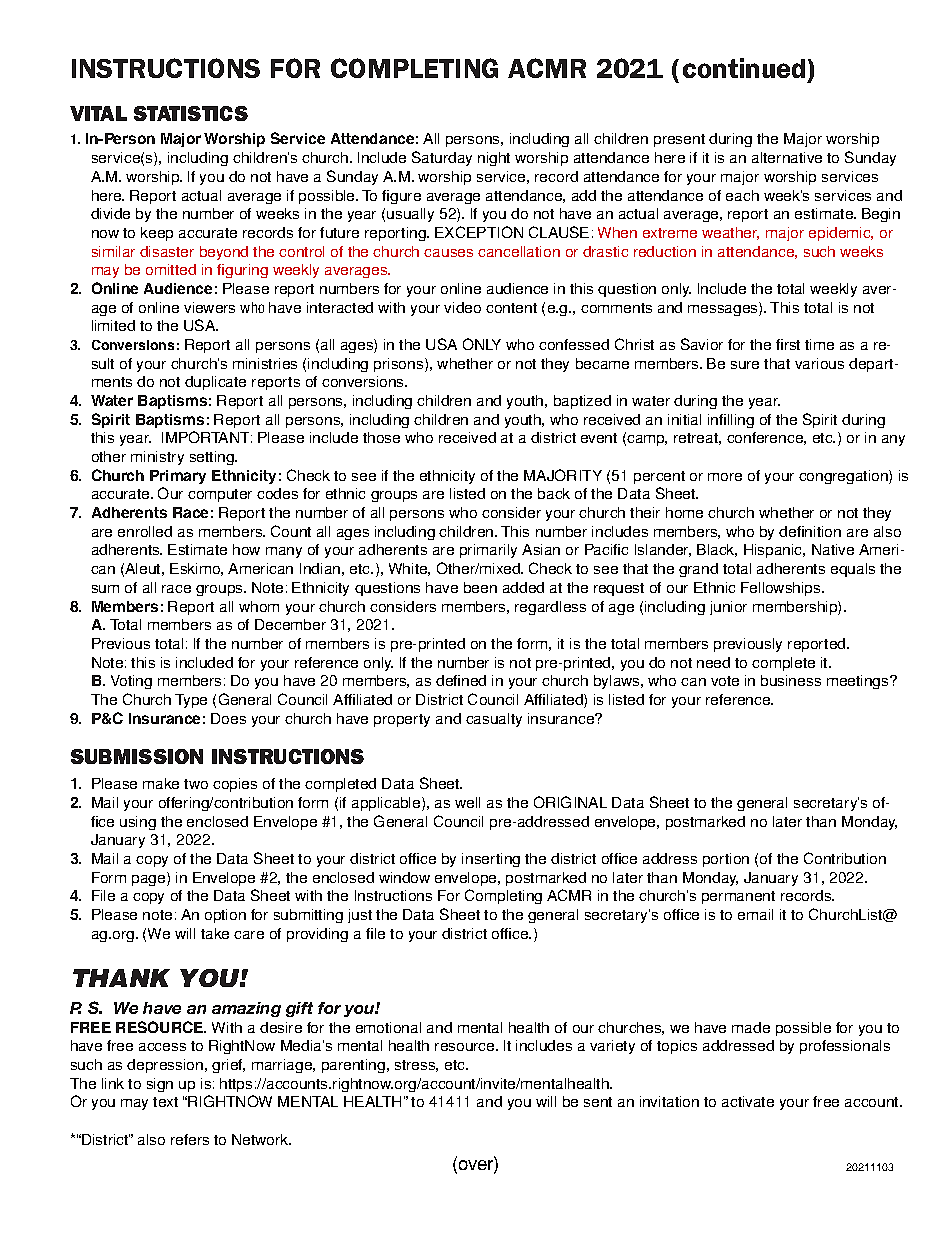  What do you see at coordinates (810, 531) in the screenshot?
I see `definition` at bounding box center [810, 531].
